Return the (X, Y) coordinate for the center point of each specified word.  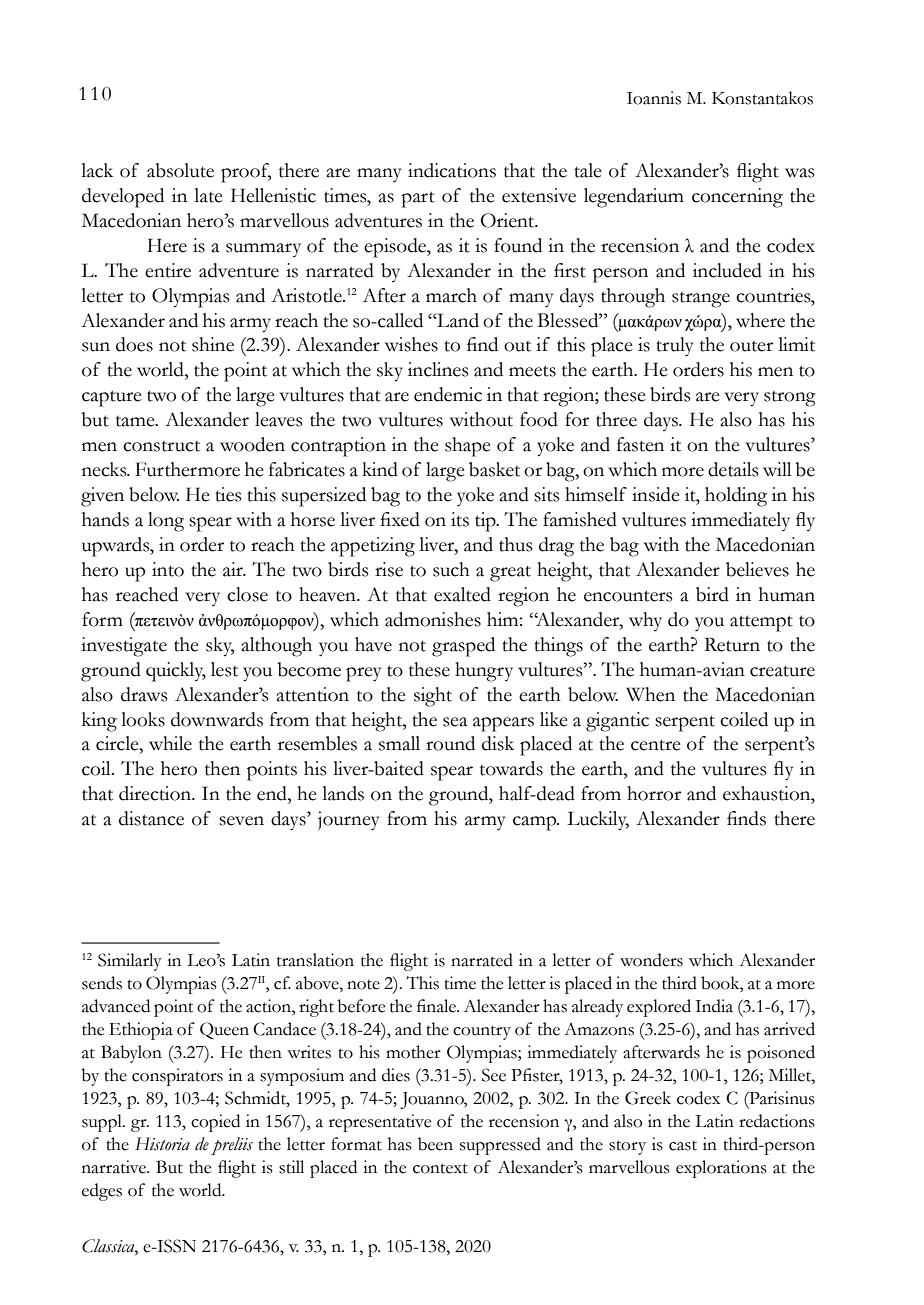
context (440, 1168)
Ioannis (654, 98)
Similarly (130, 962)
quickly (176, 672)
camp (535, 823)
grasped (463, 647)
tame (136, 421)
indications (452, 170)
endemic (448, 394)
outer (751, 346)
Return (732, 644)
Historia (162, 1144)
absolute (180, 170)
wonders (651, 960)
